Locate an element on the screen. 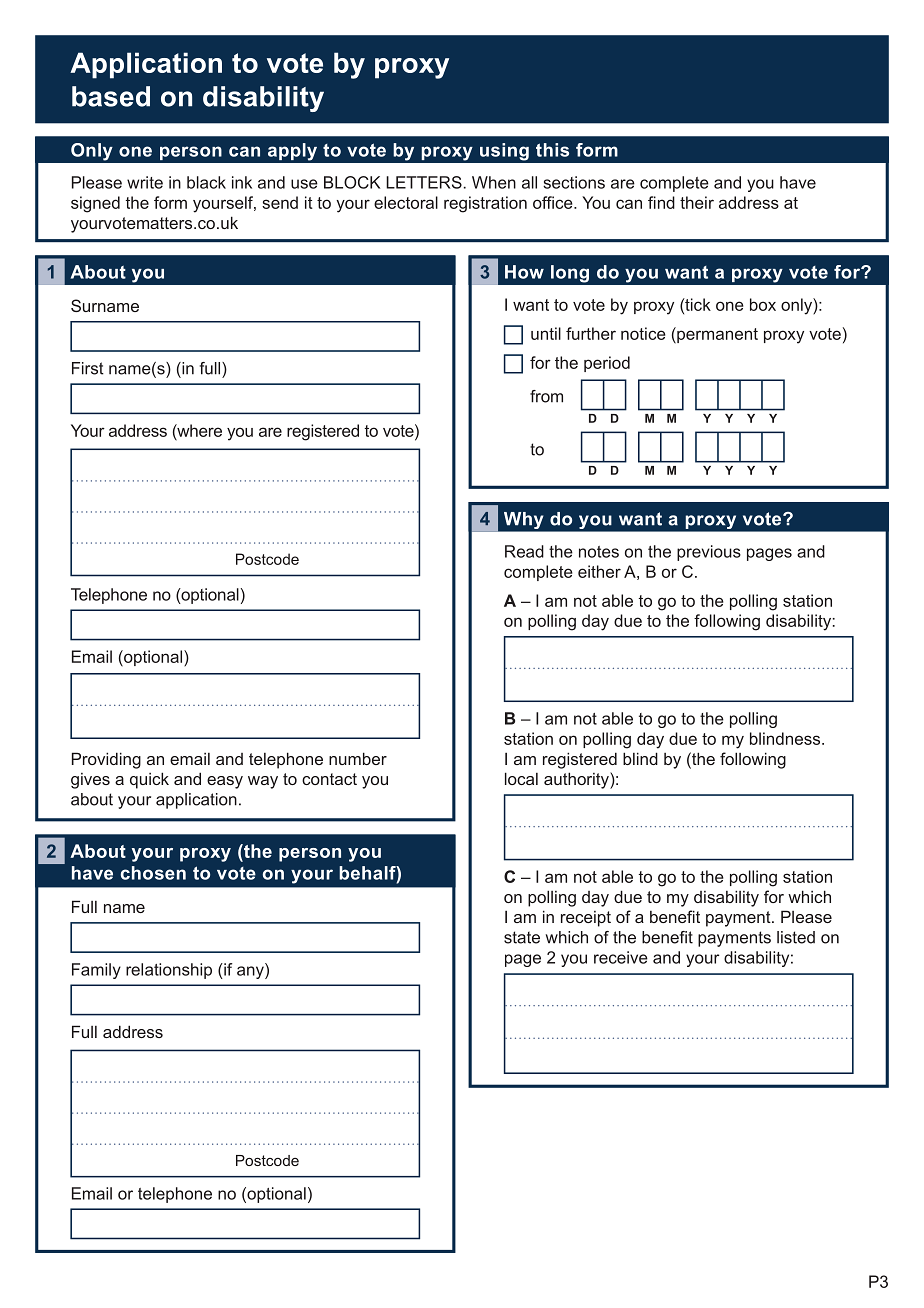 The height and width of the screenshot is (1308, 924). LETTERS is located at coordinates (424, 182).
